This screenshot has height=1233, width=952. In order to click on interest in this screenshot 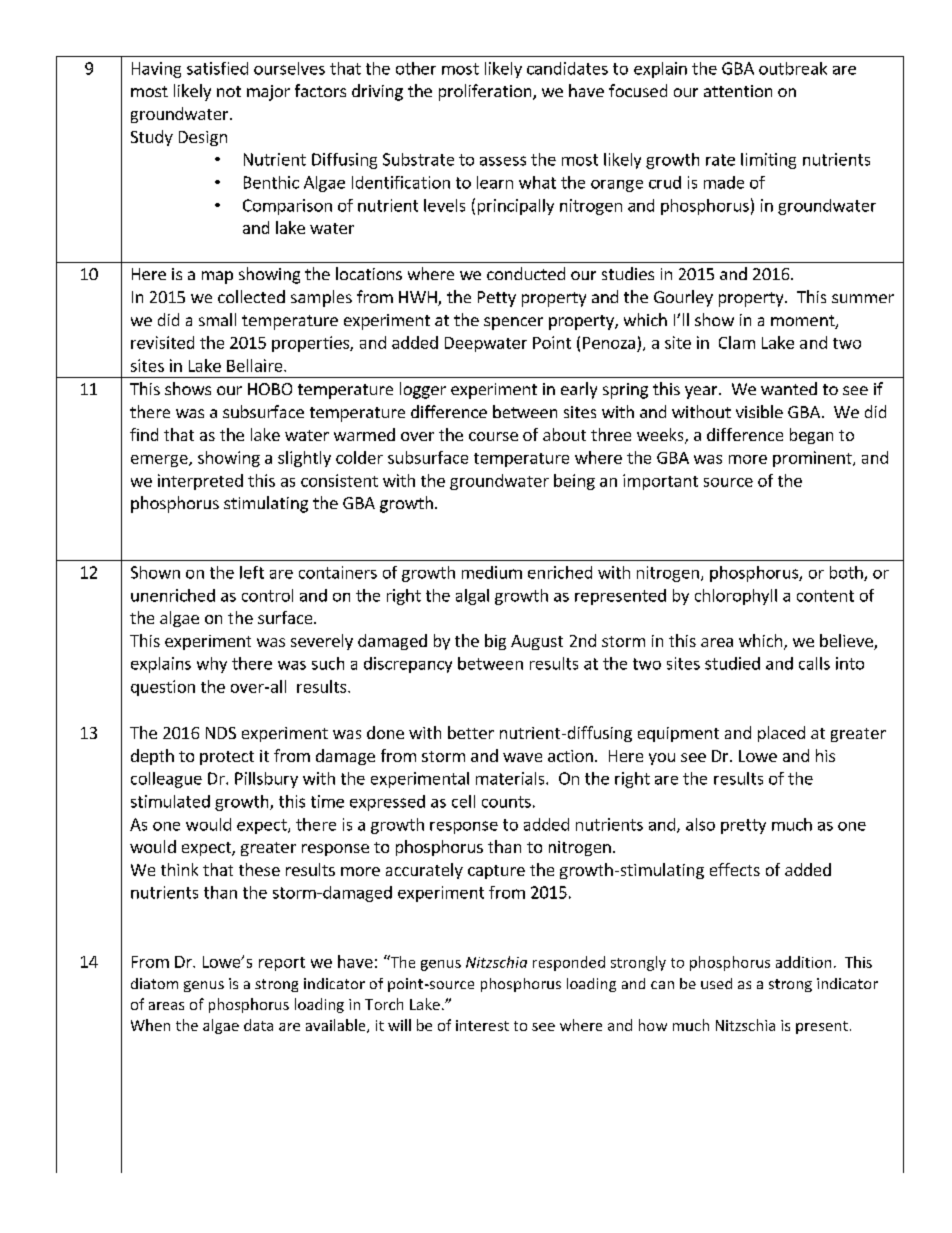, I will do `click(482, 1025)`.
